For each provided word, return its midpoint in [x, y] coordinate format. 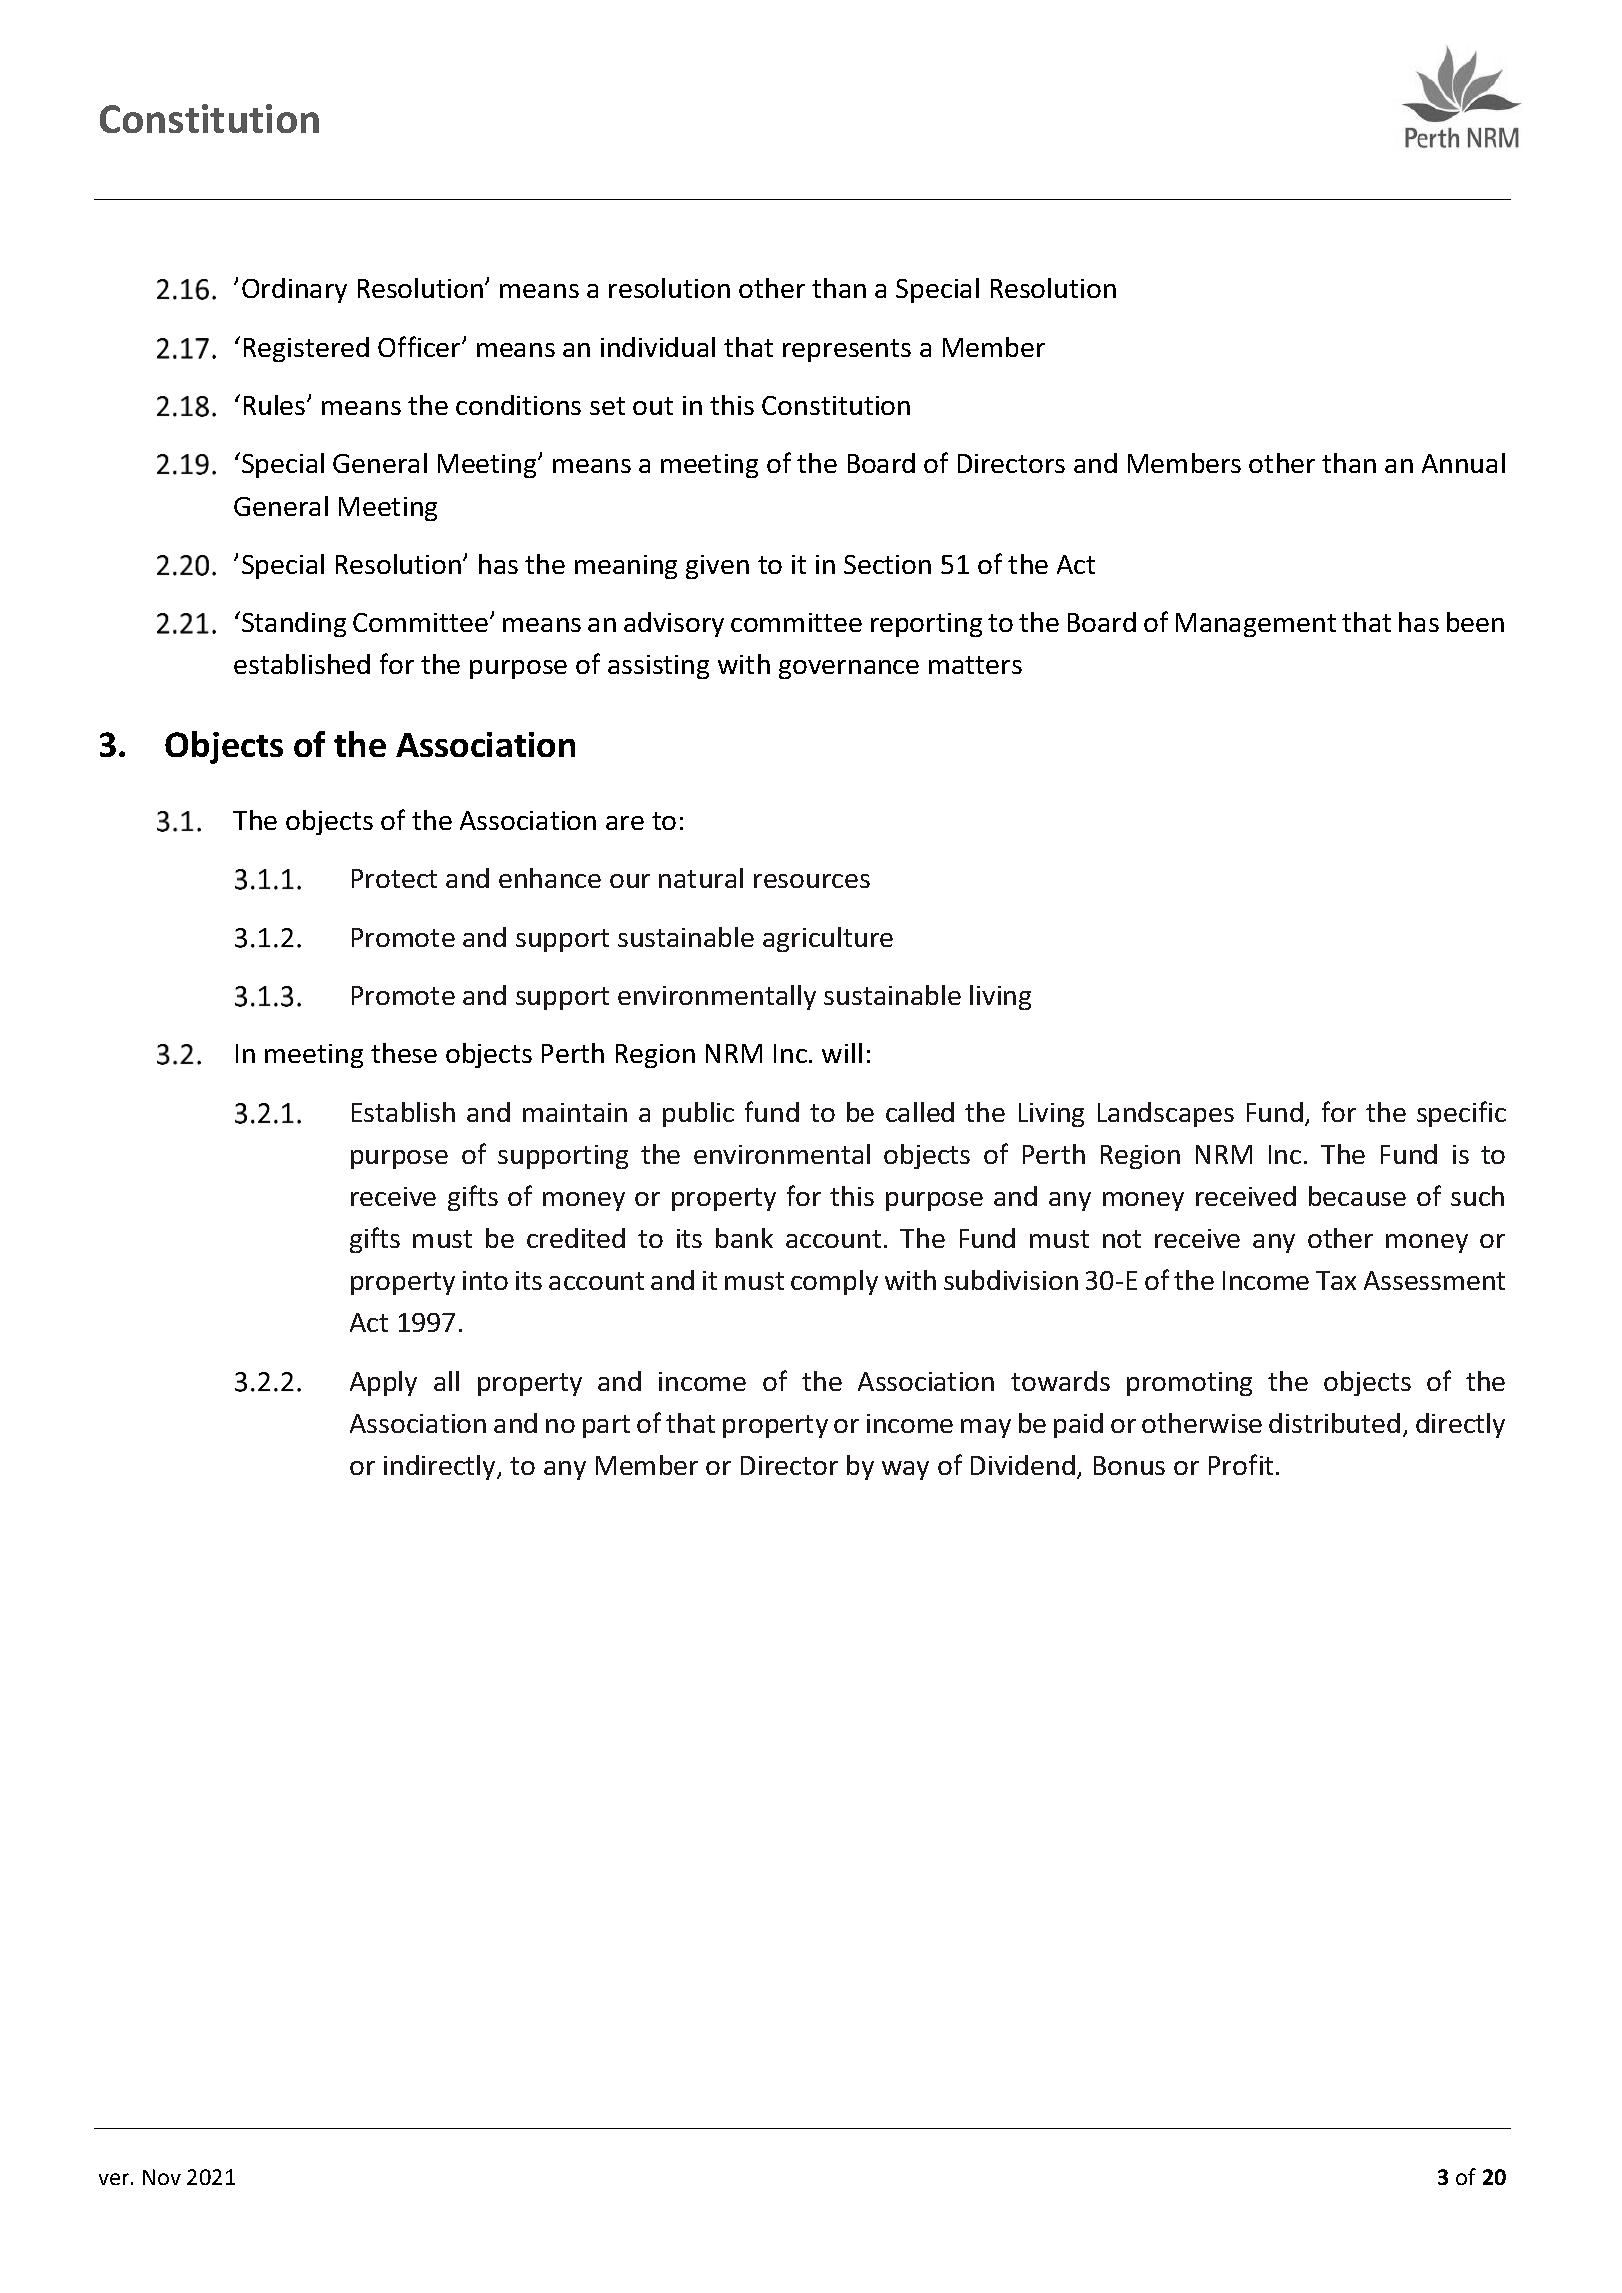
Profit [1241, 1464]
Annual [1463, 463]
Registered [306, 349]
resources [812, 881]
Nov [162, 2177]
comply [834, 1282]
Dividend [1023, 1465]
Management [1256, 625]
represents [847, 350]
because [1357, 1196]
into [485, 1280]
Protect [394, 878]
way [905, 1470]
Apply [383, 1383]
